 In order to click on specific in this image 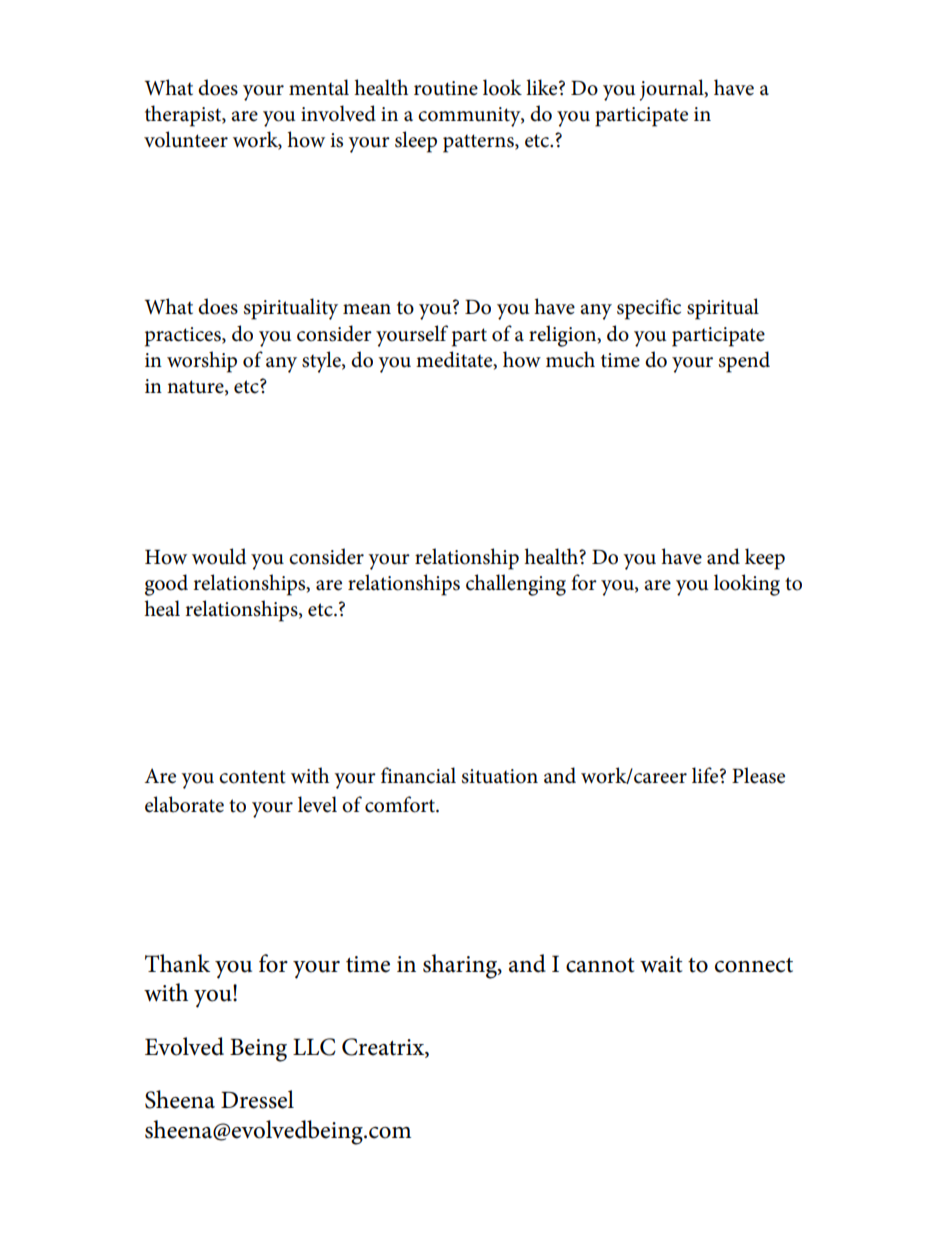, I will do `click(649, 309)`.
